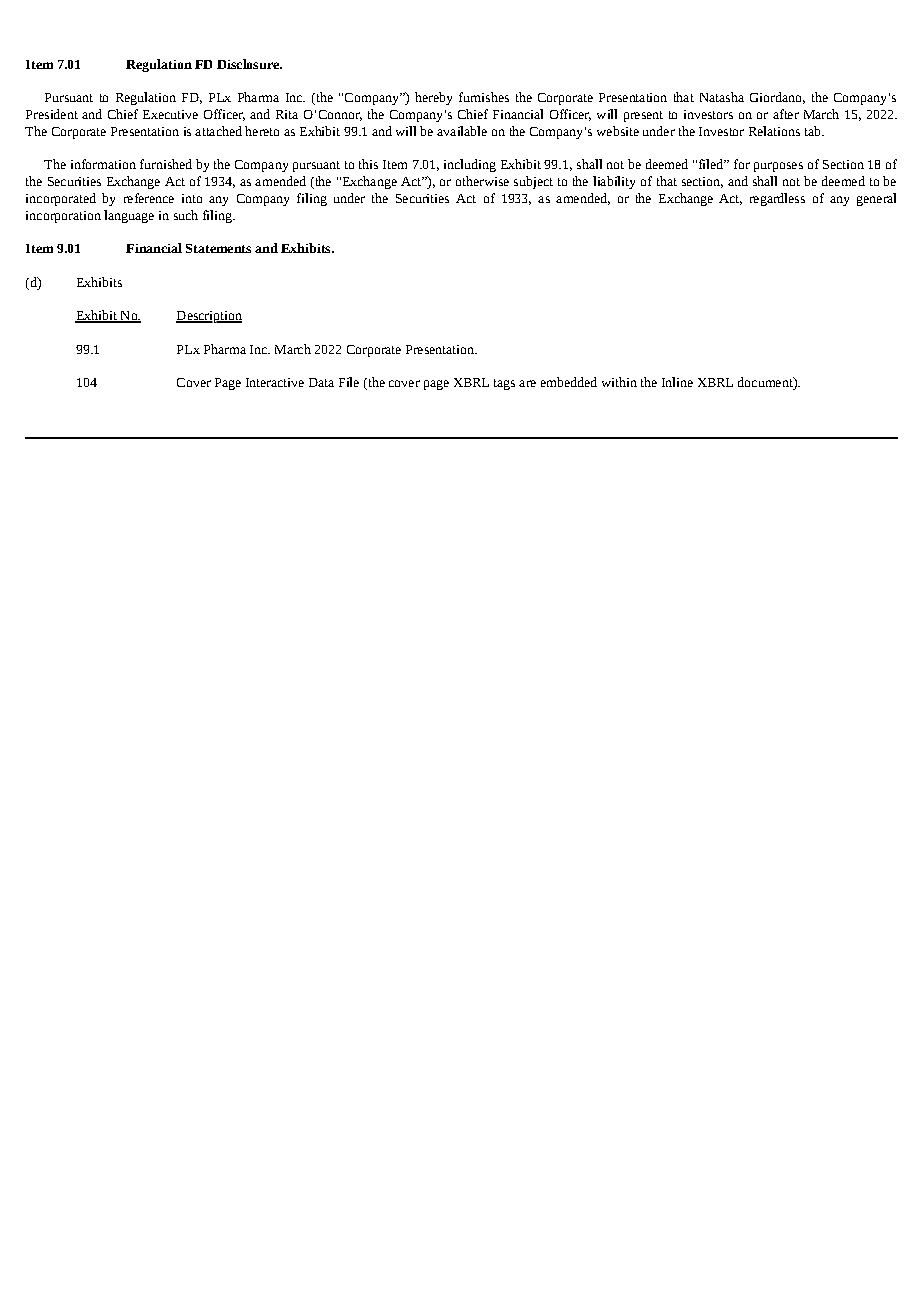  Describe the element at coordinates (766, 383) in the document. I see `document` at that location.
